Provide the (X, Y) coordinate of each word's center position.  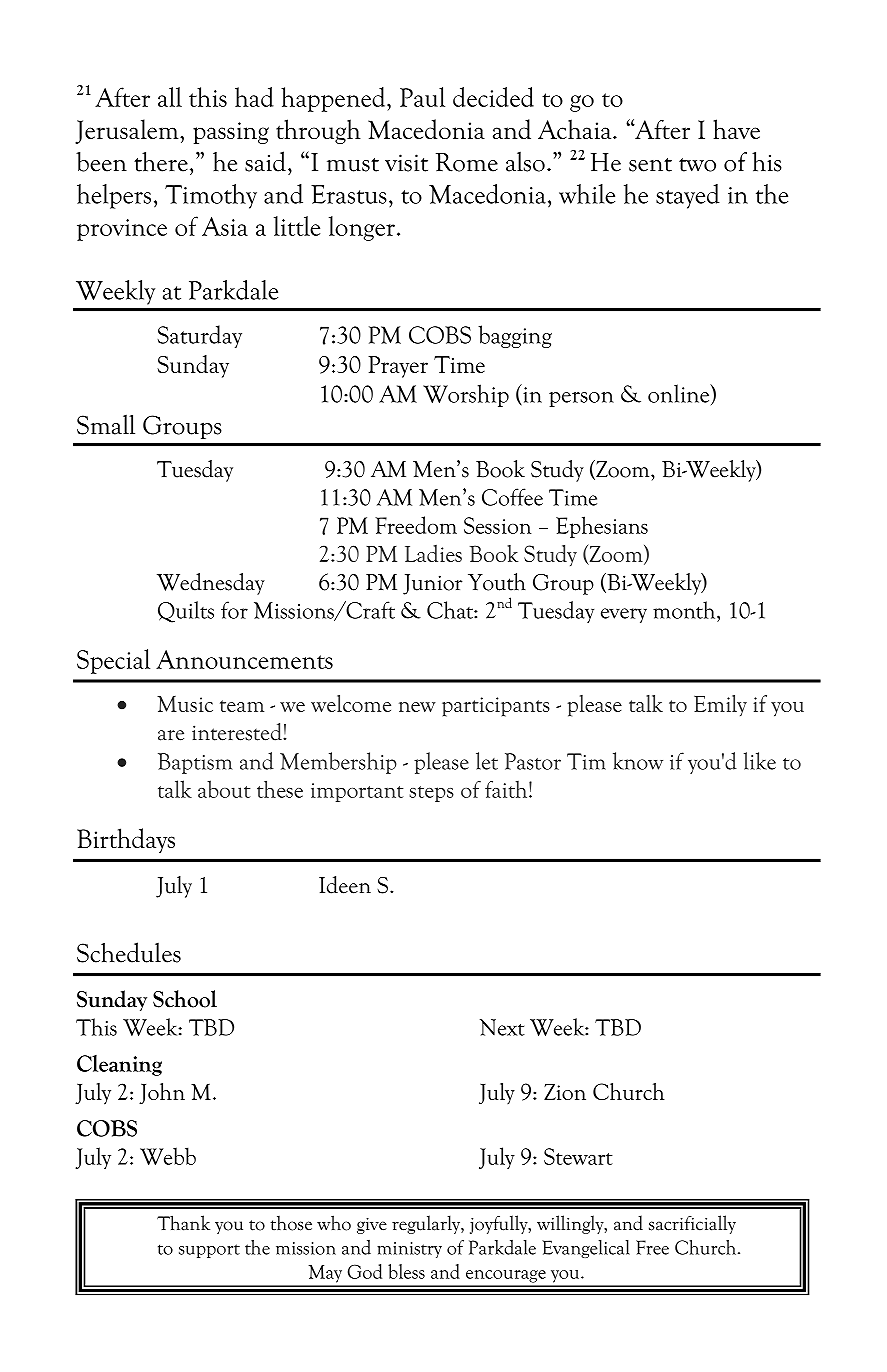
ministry (409, 1250)
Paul (422, 97)
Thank (183, 1223)
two (697, 165)
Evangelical (586, 1249)
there (161, 162)
